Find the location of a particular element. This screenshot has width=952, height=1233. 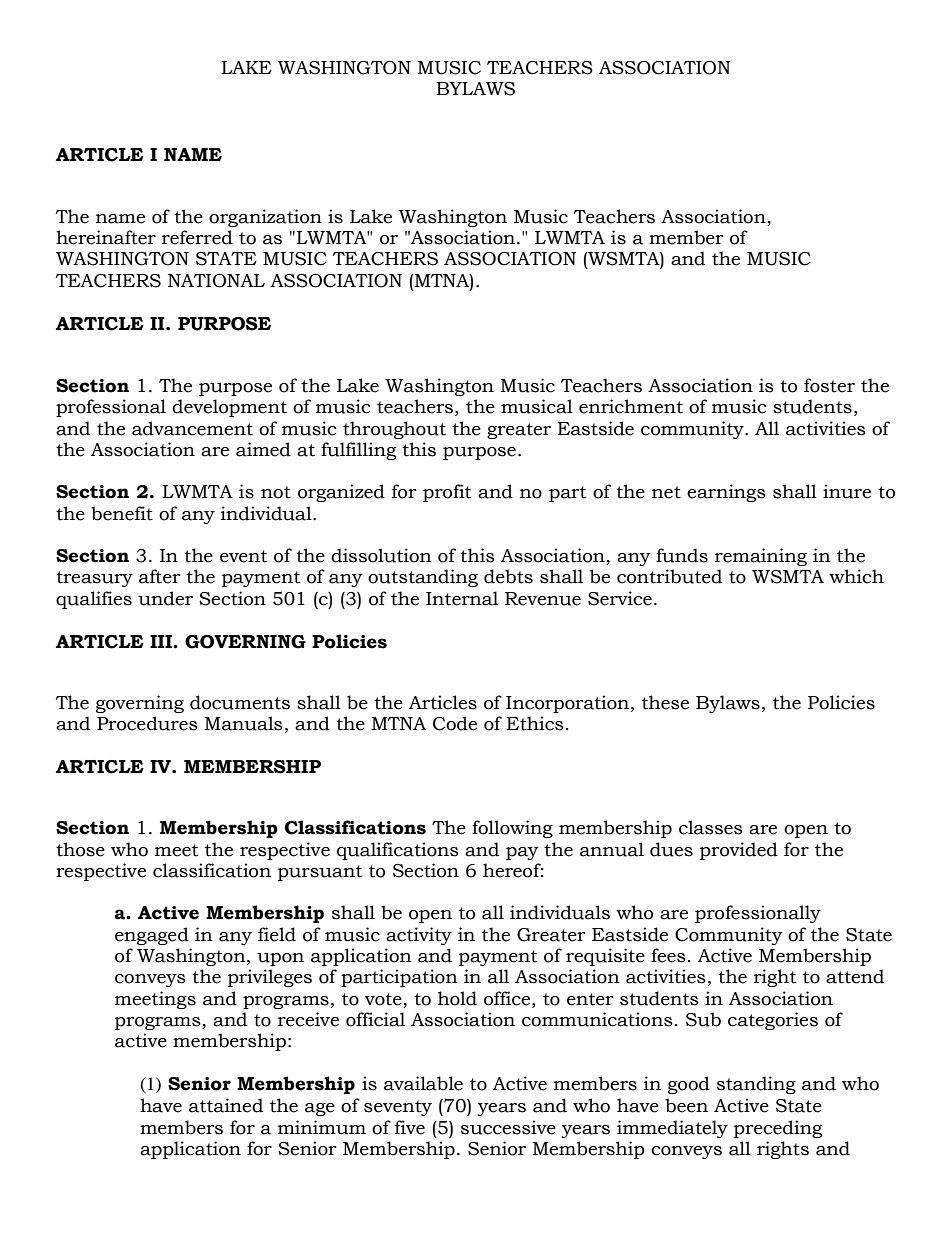

foster is located at coordinates (829, 385).
